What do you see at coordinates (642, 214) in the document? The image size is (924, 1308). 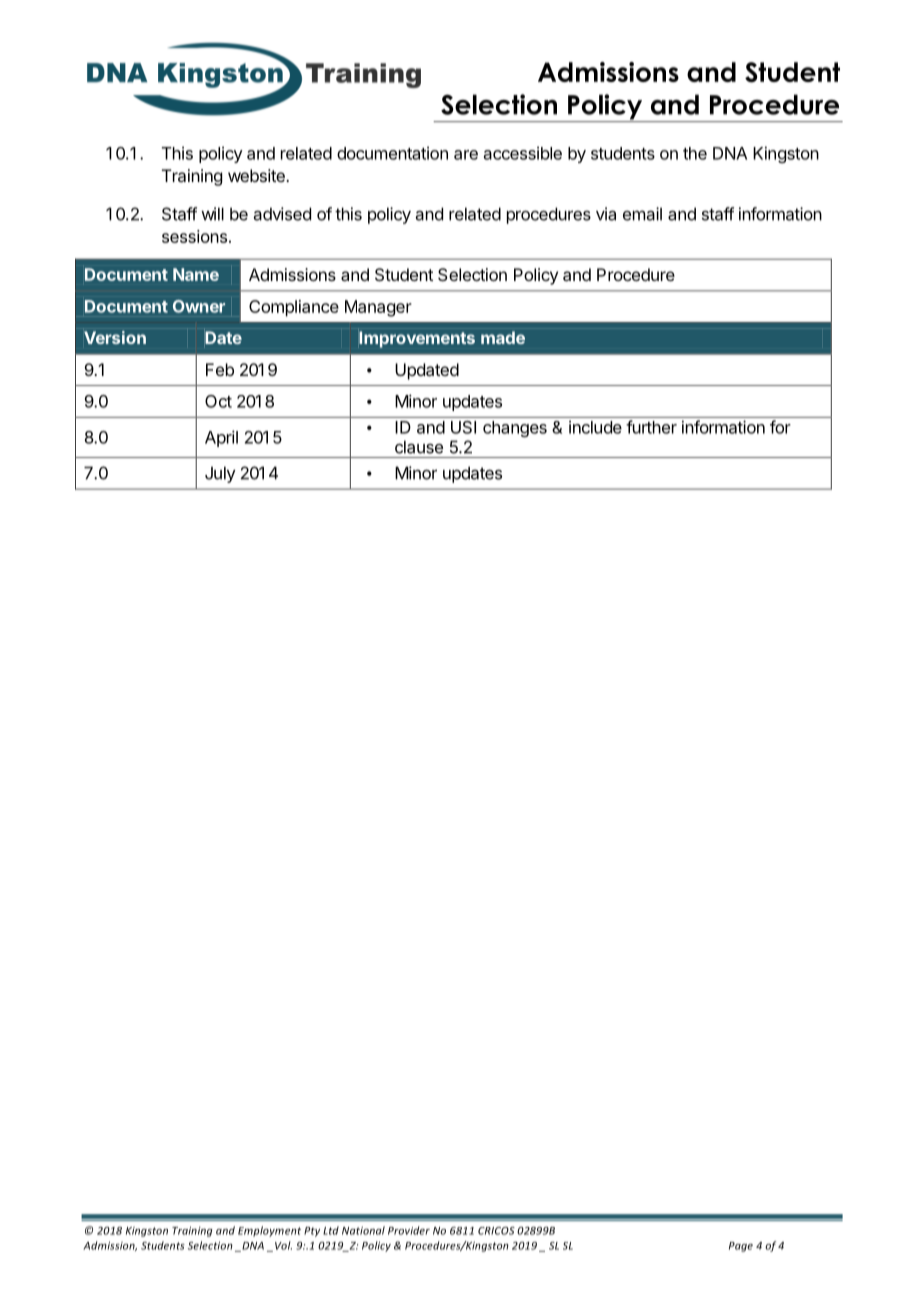 I see `email` at bounding box center [642, 214].
